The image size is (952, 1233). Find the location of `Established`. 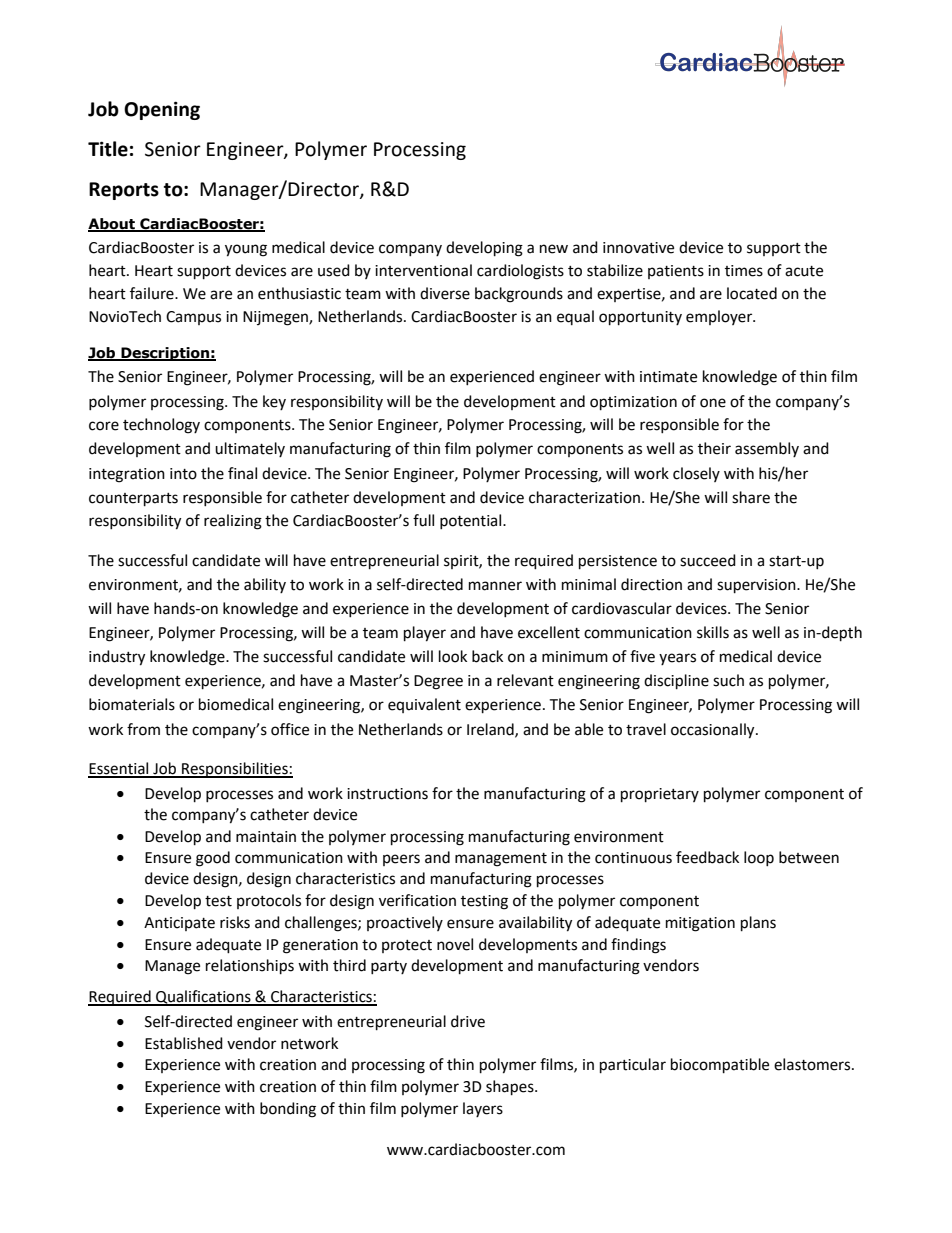

Established is located at coordinates (184, 1043).
